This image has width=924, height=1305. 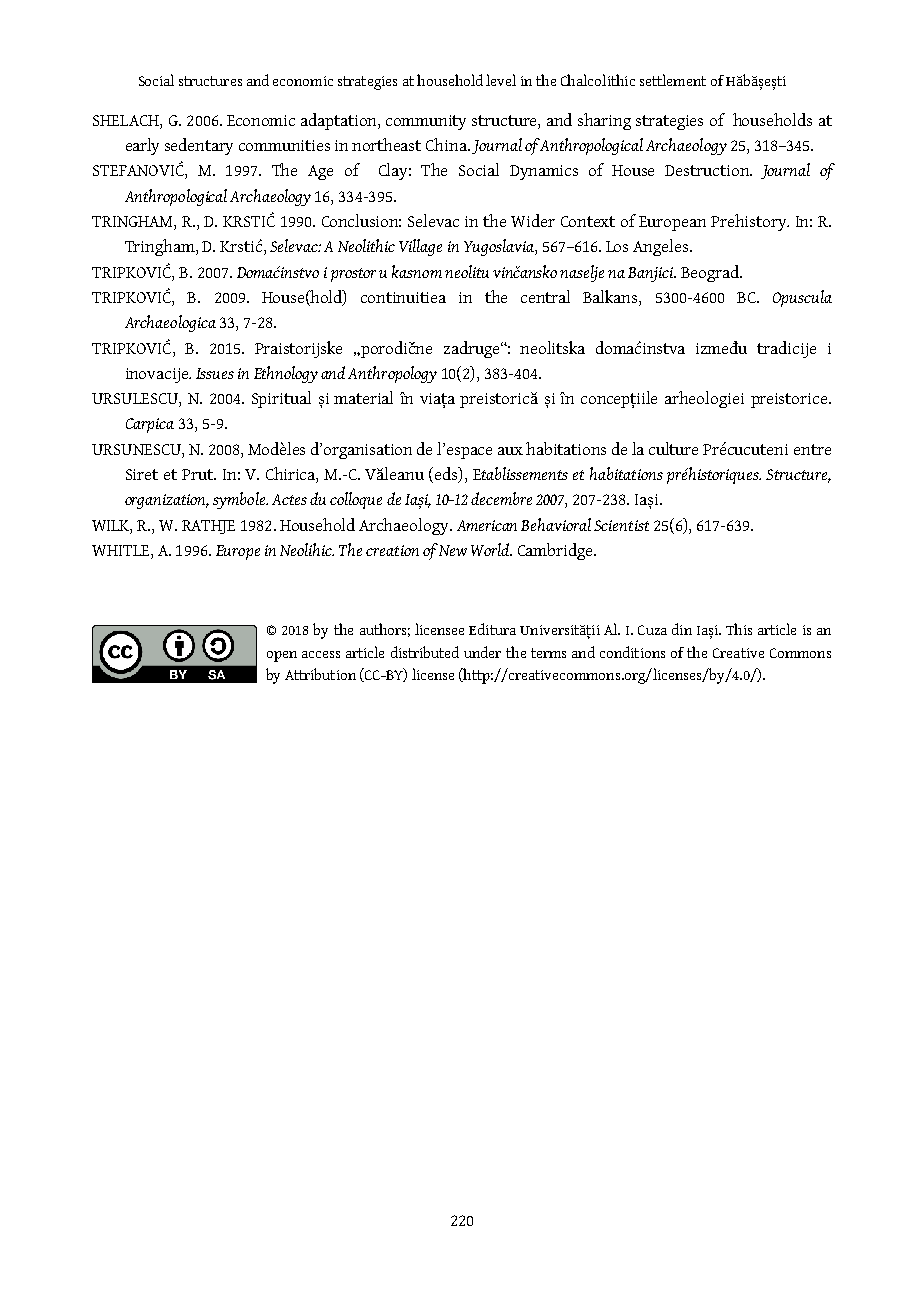 I want to click on under, so click(x=482, y=652).
